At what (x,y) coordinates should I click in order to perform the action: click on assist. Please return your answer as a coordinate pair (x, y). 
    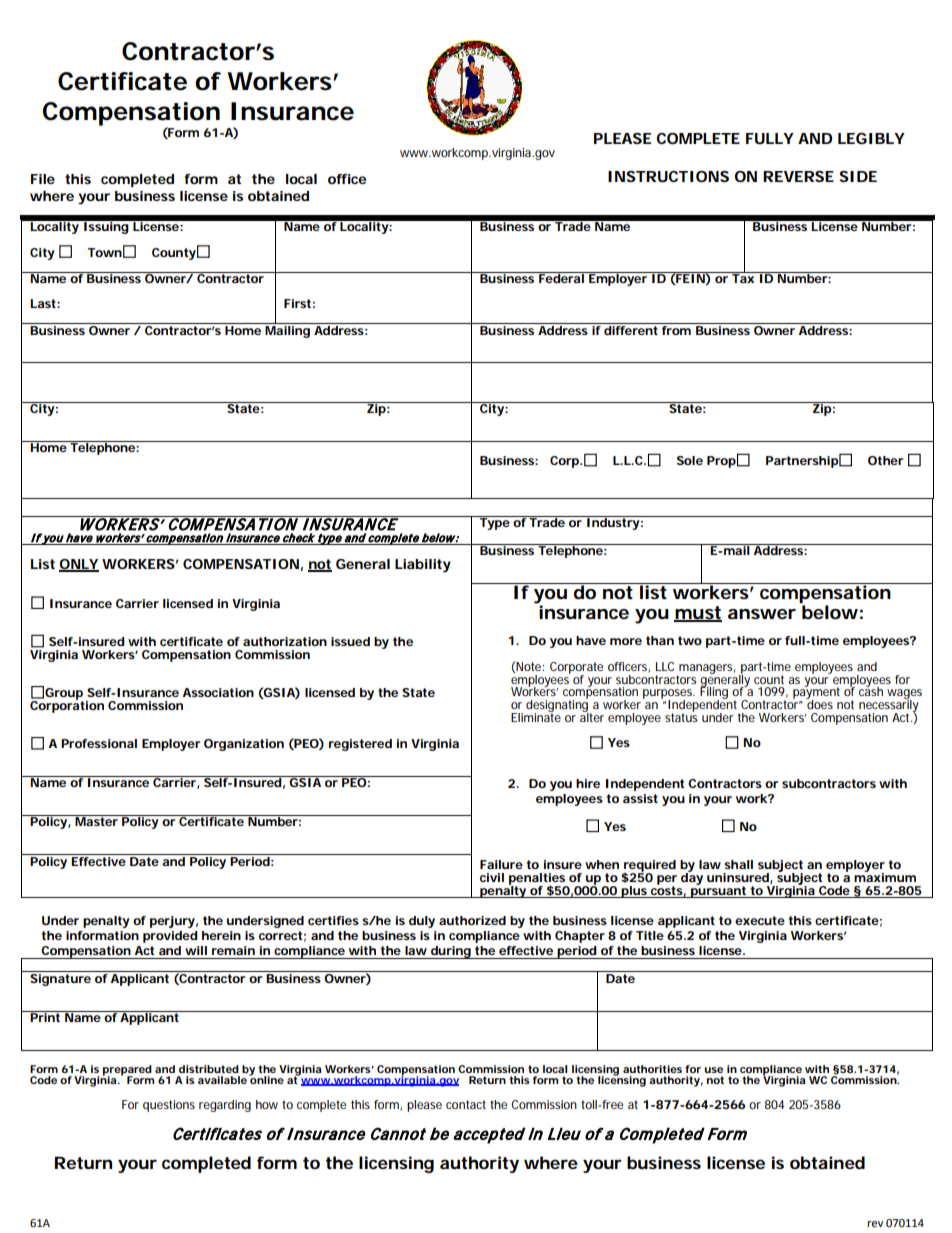
    Looking at the image, I should click on (640, 798).
